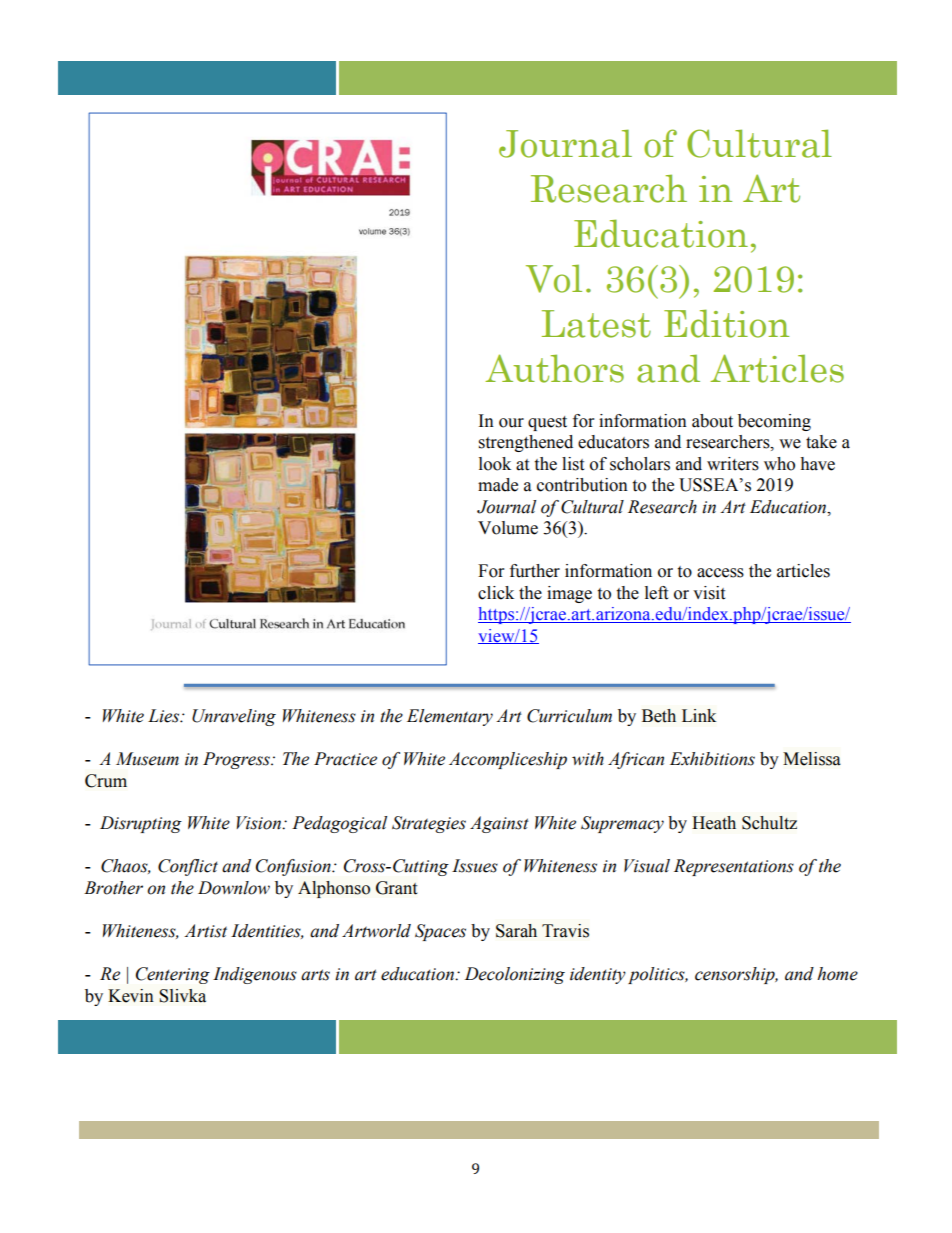 This screenshot has height=1233, width=952. Describe the element at coordinates (720, 573) in the screenshot. I see `access` at that location.
